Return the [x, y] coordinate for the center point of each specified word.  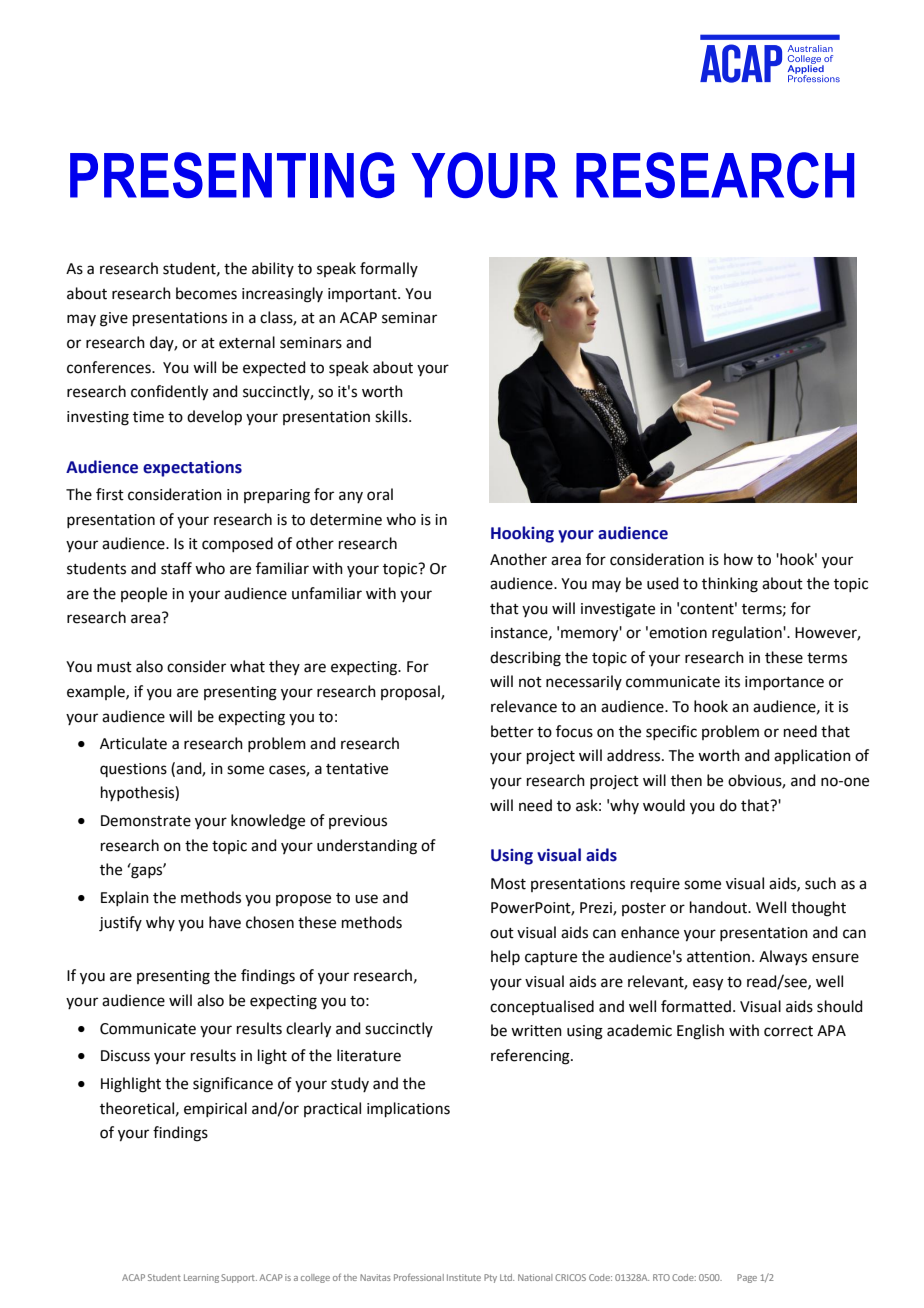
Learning [201, 1278]
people [144, 594]
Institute [464, 1277]
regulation [748, 634]
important [363, 295]
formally [389, 269]
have [225, 922]
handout [719, 907]
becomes [206, 293]
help [505, 957]
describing [525, 659]
